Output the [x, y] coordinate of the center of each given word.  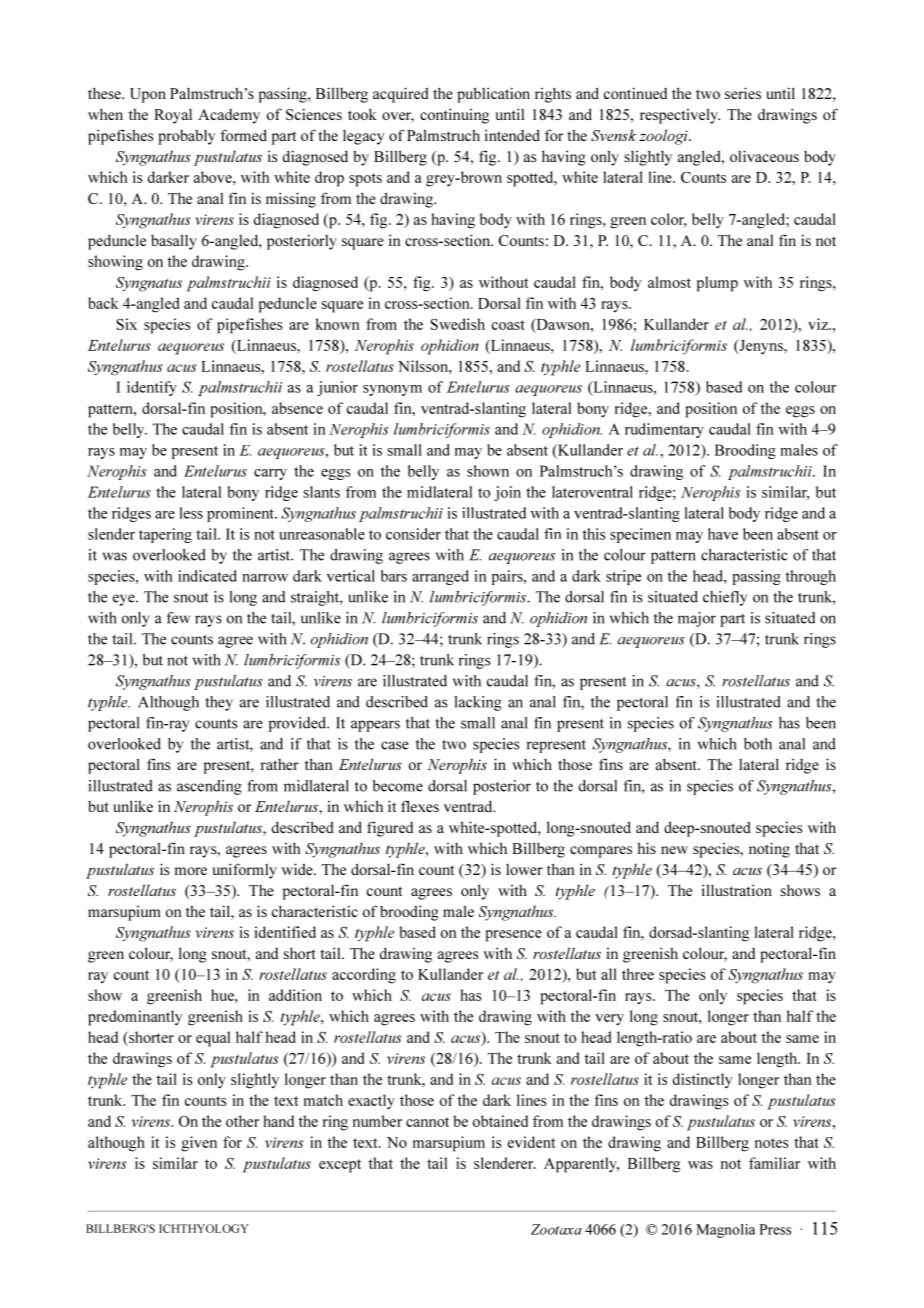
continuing [454, 116]
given [199, 1144]
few [178, 618]
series [743, 93]
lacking [478, 703]
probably [186, 137]
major [697, 619]
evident [531, 1142]
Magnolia [725, 1231]
